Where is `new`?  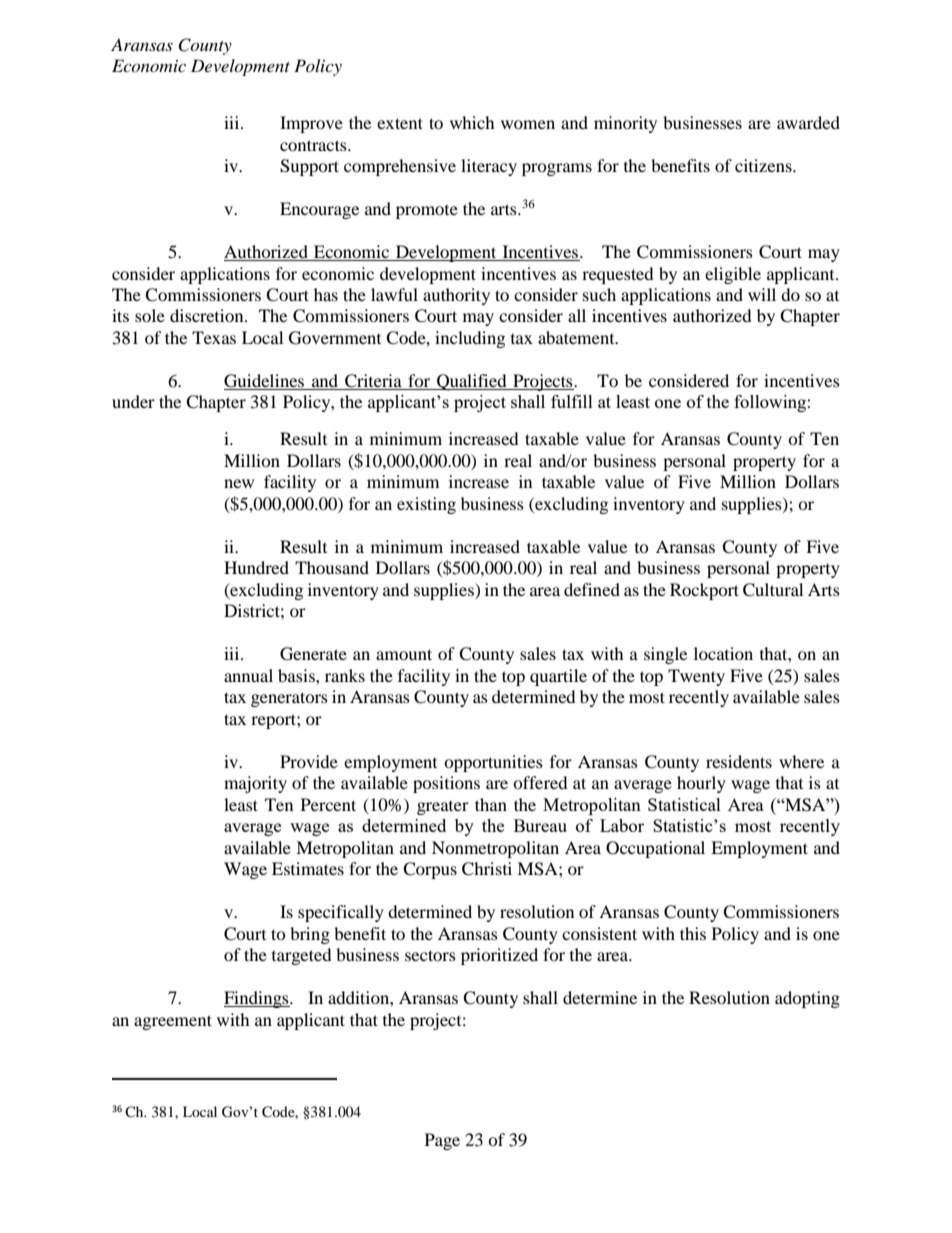 new is located at coordinates (239, 483).
